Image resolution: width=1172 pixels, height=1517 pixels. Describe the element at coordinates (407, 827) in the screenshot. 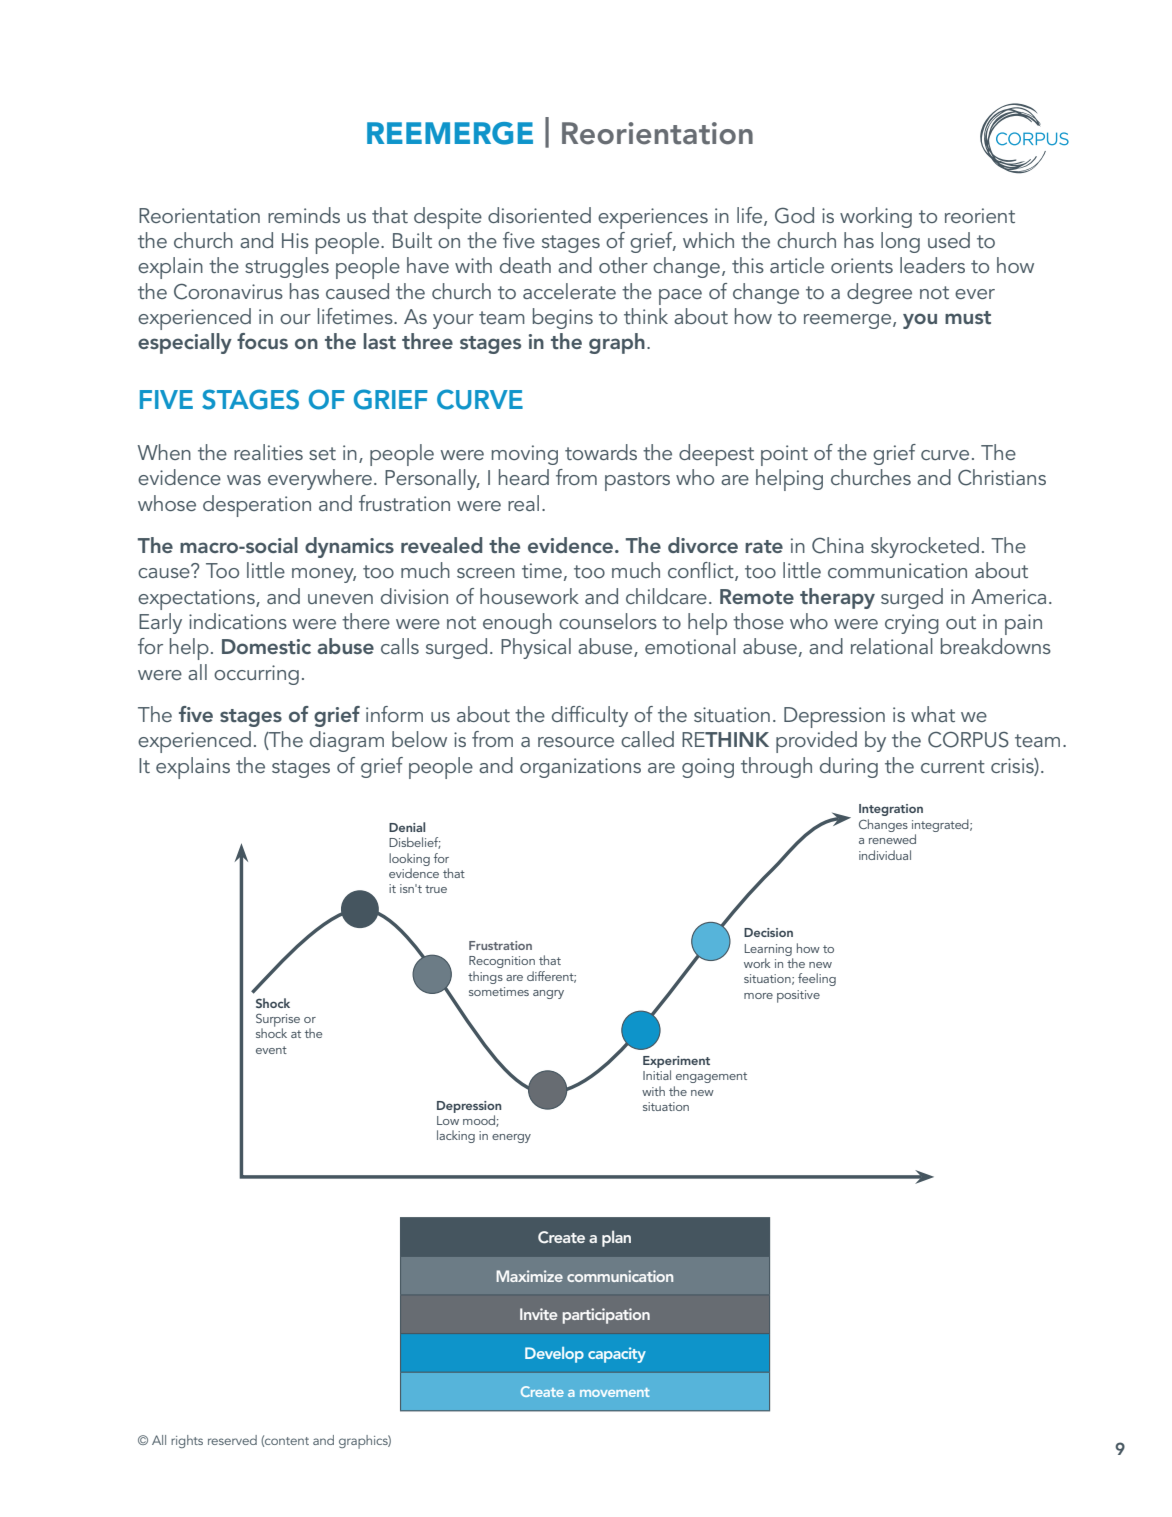

I see `Denial` at that location.
